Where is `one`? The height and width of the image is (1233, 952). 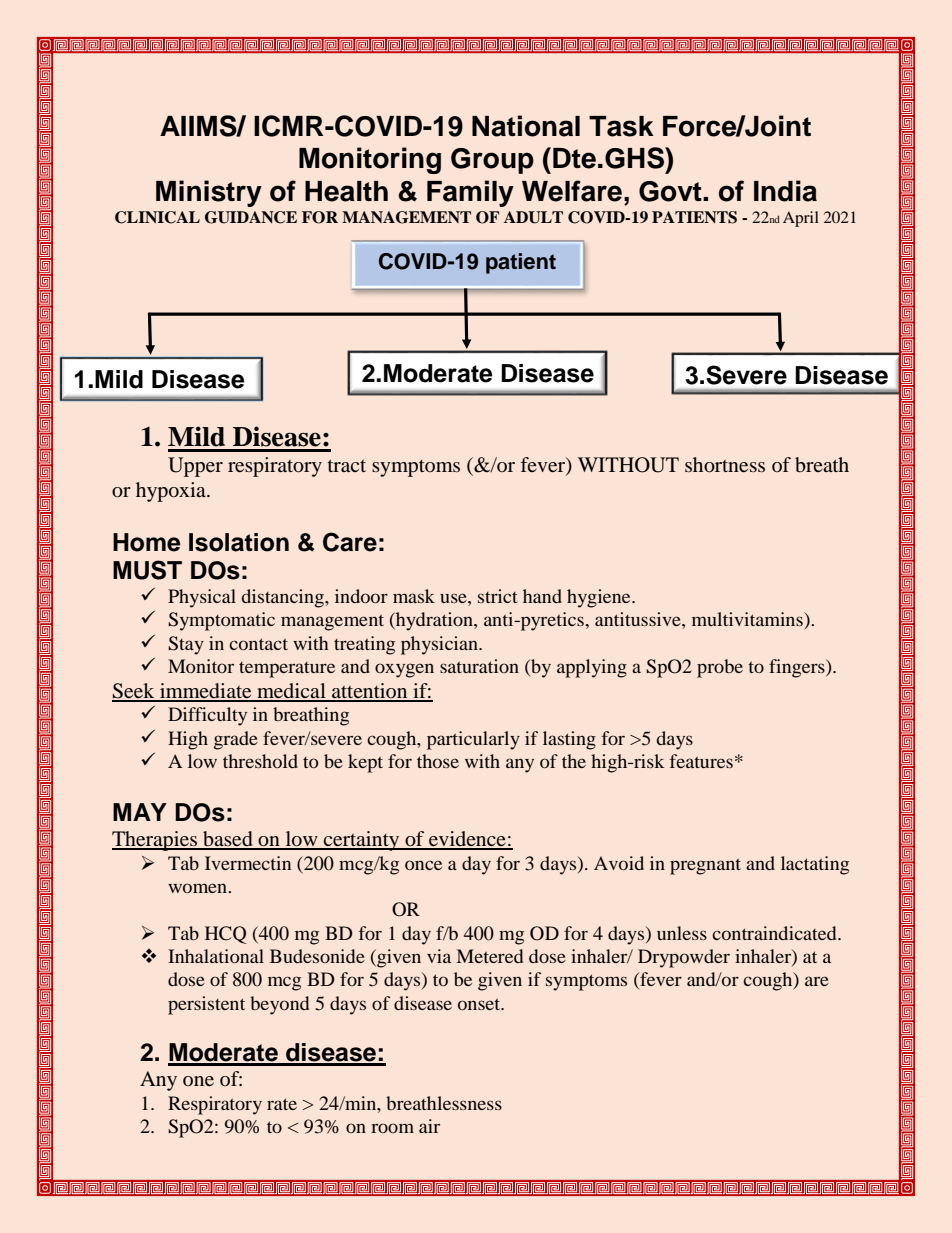
one is located at coordinates (198, 1081).
